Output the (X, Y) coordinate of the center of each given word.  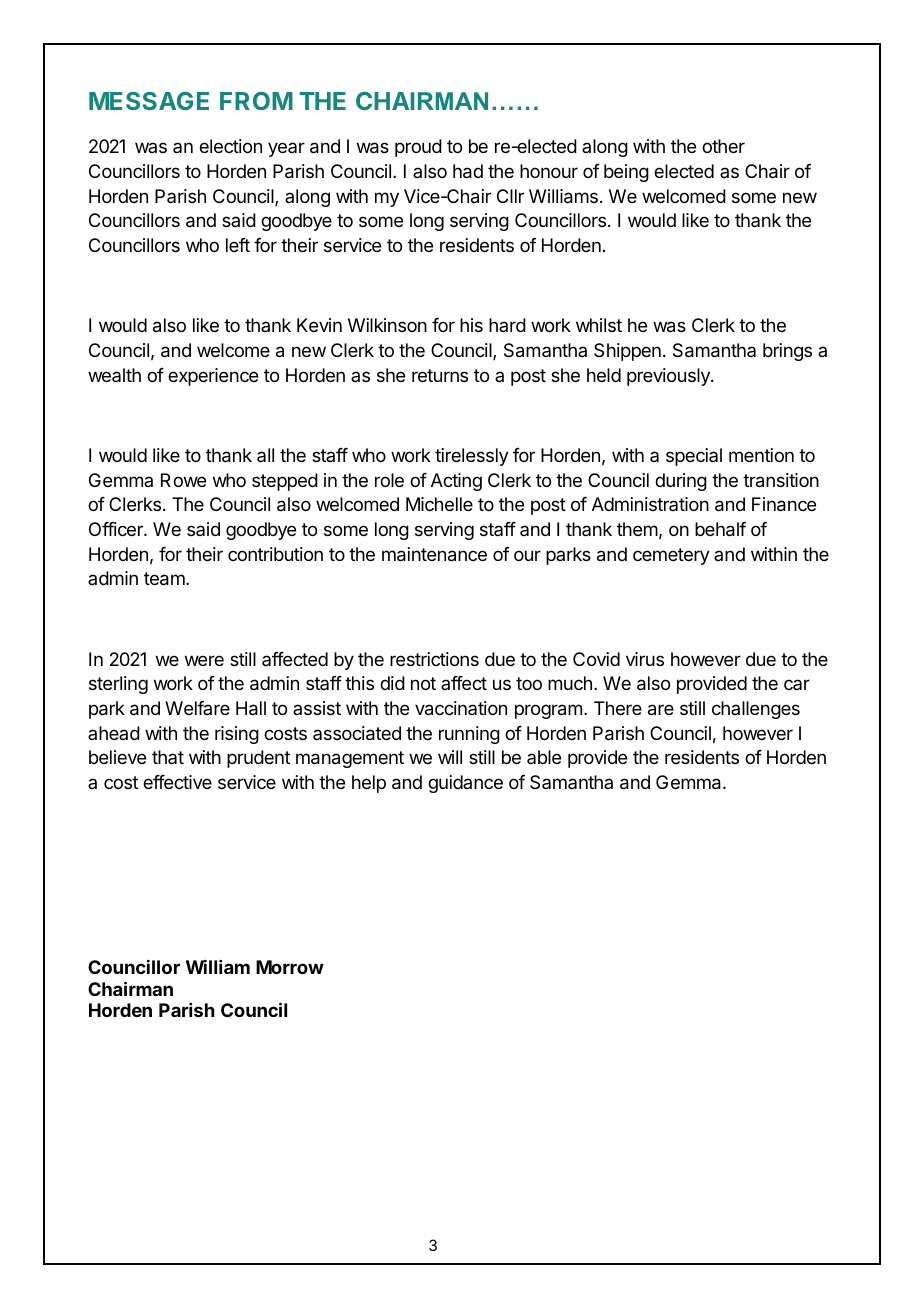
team (165, 579)
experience (213, 377)
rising (237, 735)
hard (507, 325)
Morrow (290, 967)
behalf (720, 529)
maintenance (434, 554)
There (618, 708)
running (469, 735)
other (723, 146)
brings (787, 352)
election (230, 146)
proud (418, 148)
